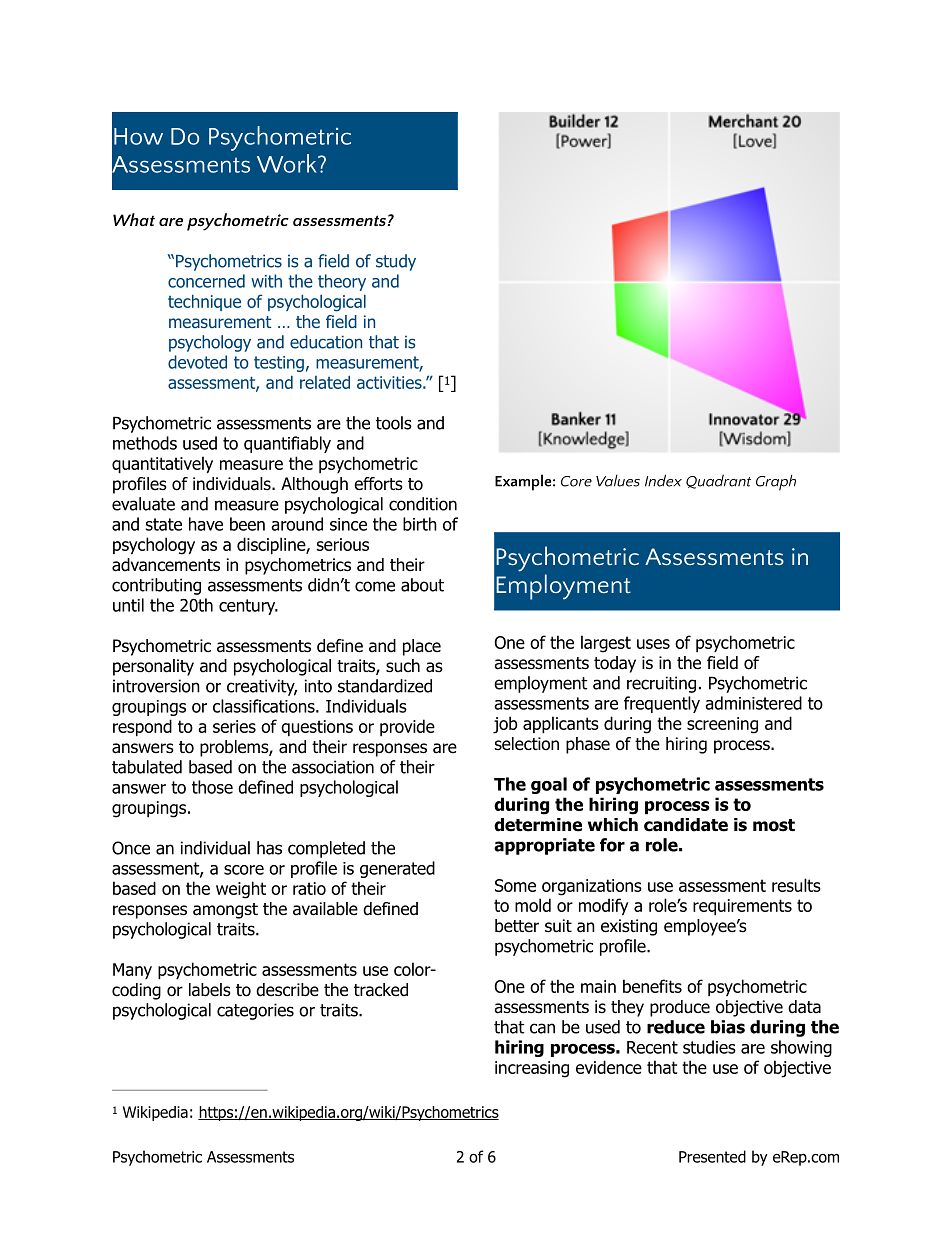 The height and width of the screenshot is (1233, 952). I want to click on personality, so click(153, 667).
